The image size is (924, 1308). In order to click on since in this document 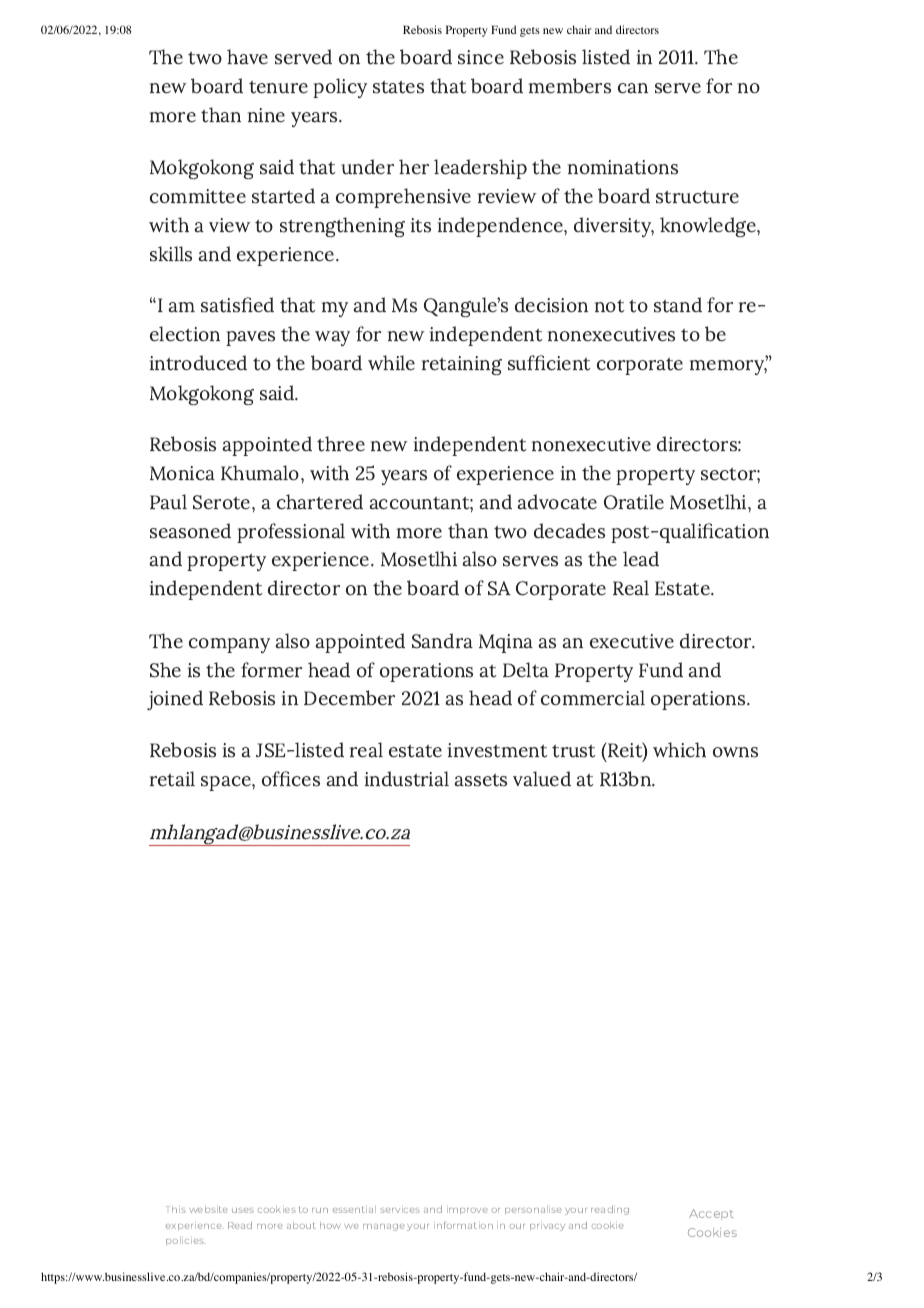, I will do `click(481, 57)`.
